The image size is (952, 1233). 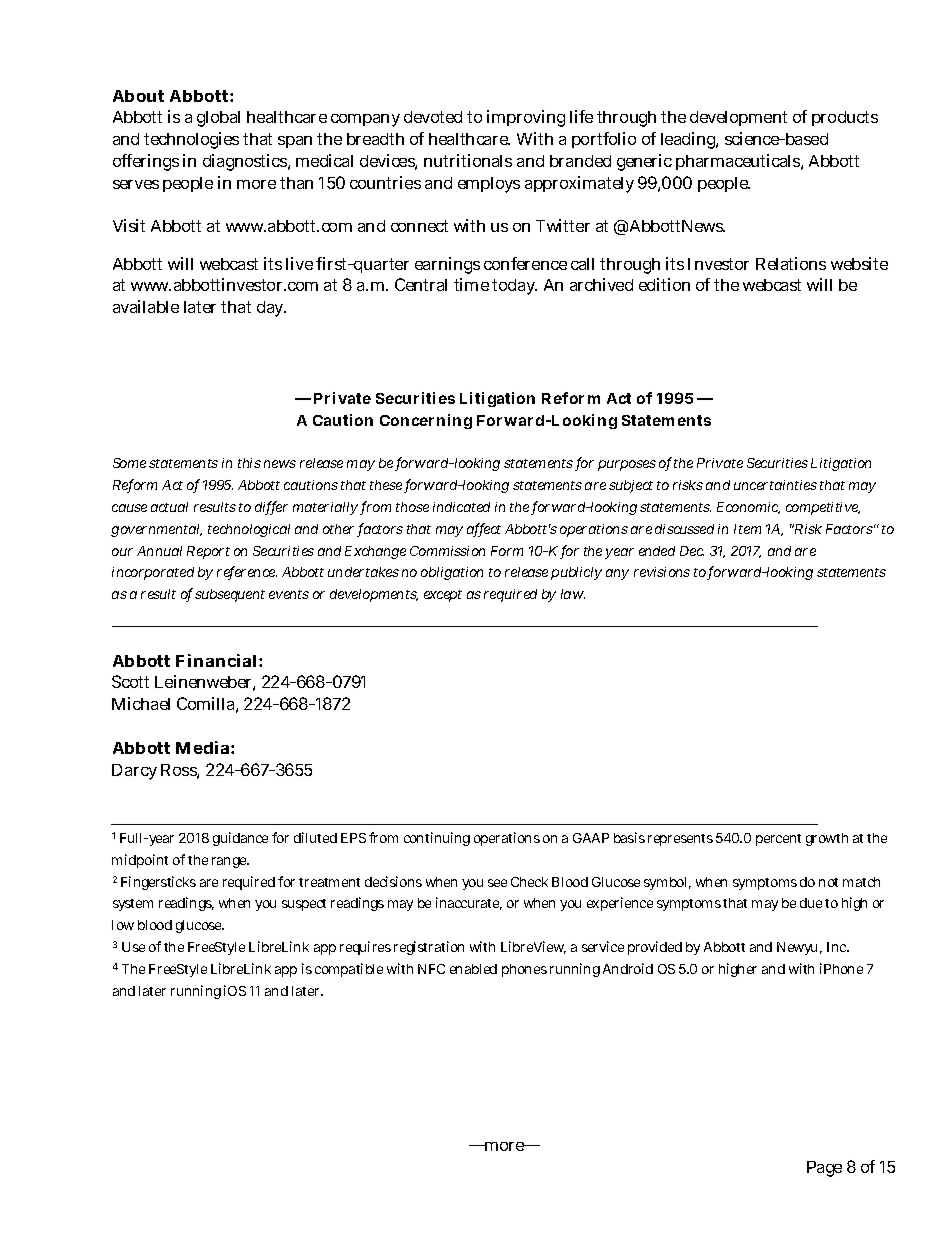 What do you see at coordinates (443, 596) in the screenshot?
I see `except` at bounding box center [443, 596].
